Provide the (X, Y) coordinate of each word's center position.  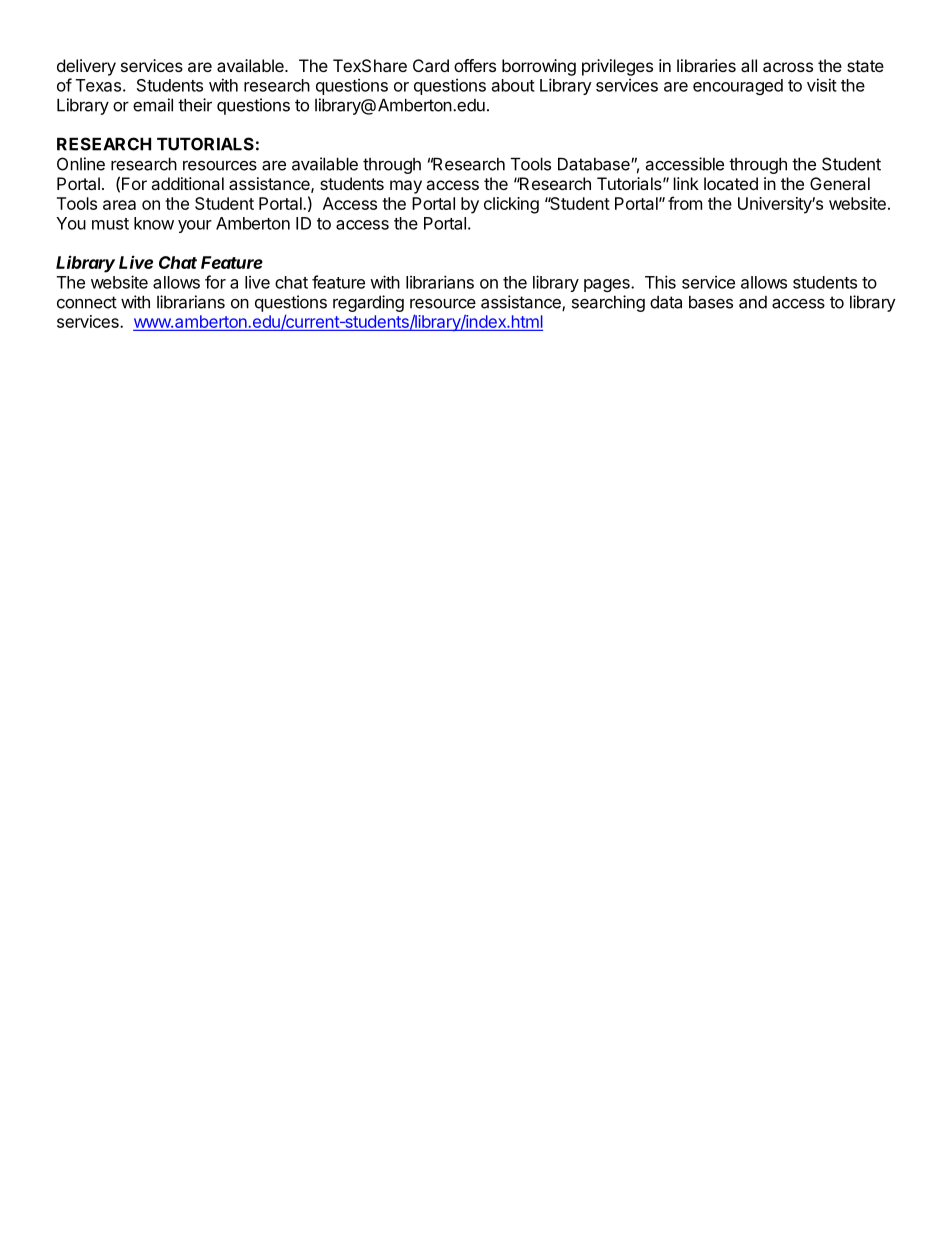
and (753, 302)
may (406, 187)
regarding (368, 303)
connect (87, 302)
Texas (98, 85)
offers (475, 65)
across (788, 67)
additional (187, 183)
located (731, 183)
